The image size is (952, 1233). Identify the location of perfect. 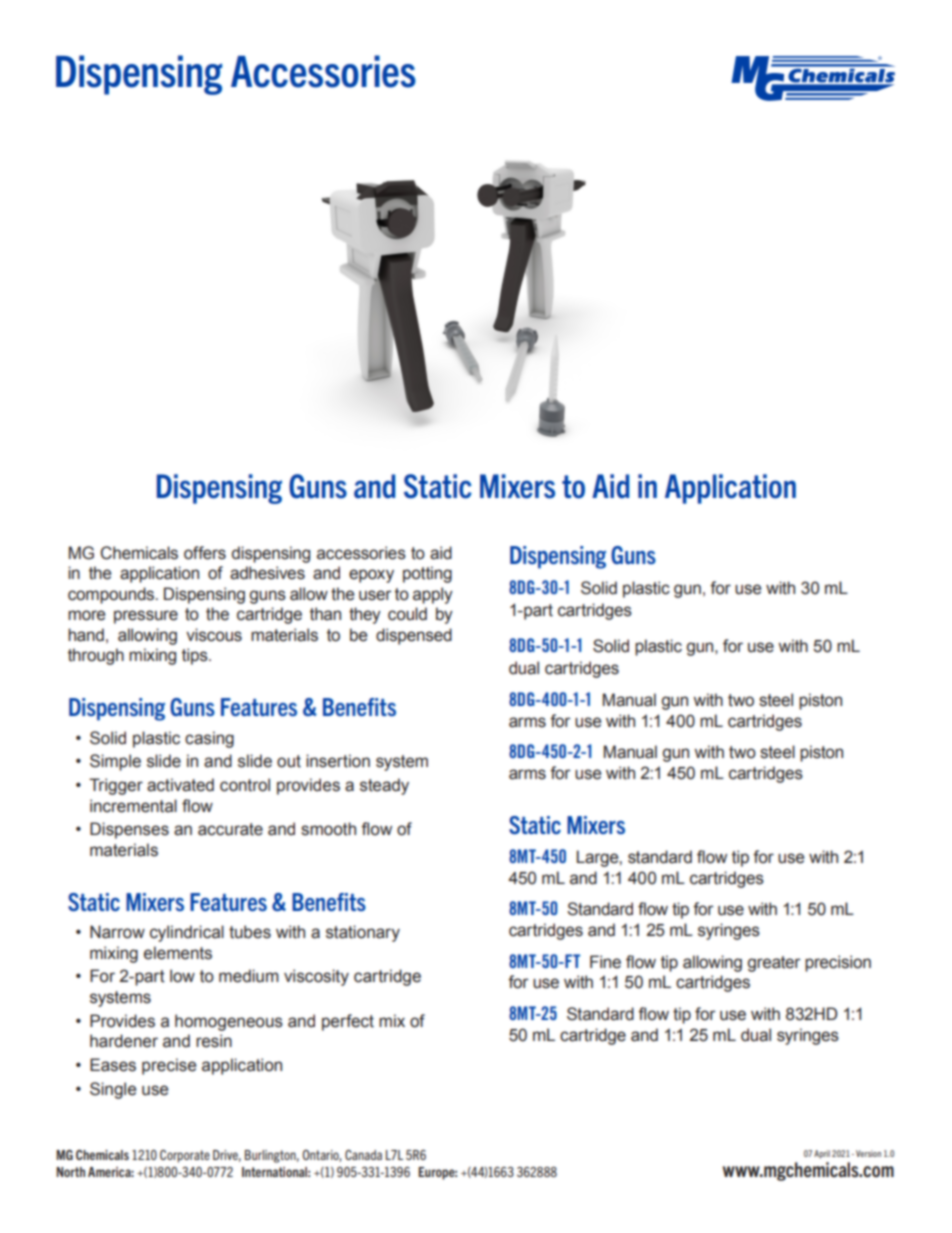
(348, 1022).
